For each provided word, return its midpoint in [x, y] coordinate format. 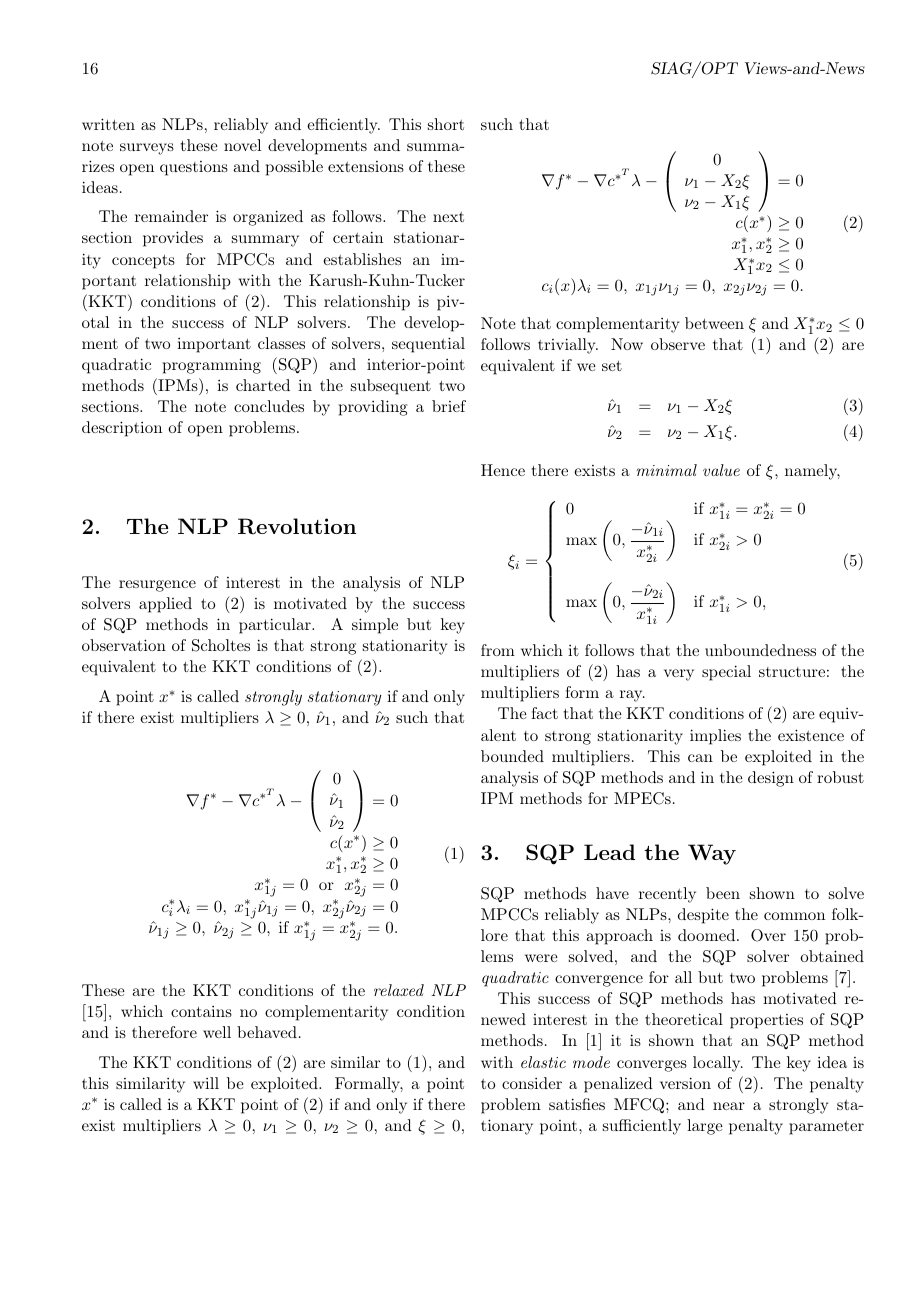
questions [194, 168]
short [446, 124]
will [206, 1083]
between [714, 323]
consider [532, 1083]
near [729, 1106]
